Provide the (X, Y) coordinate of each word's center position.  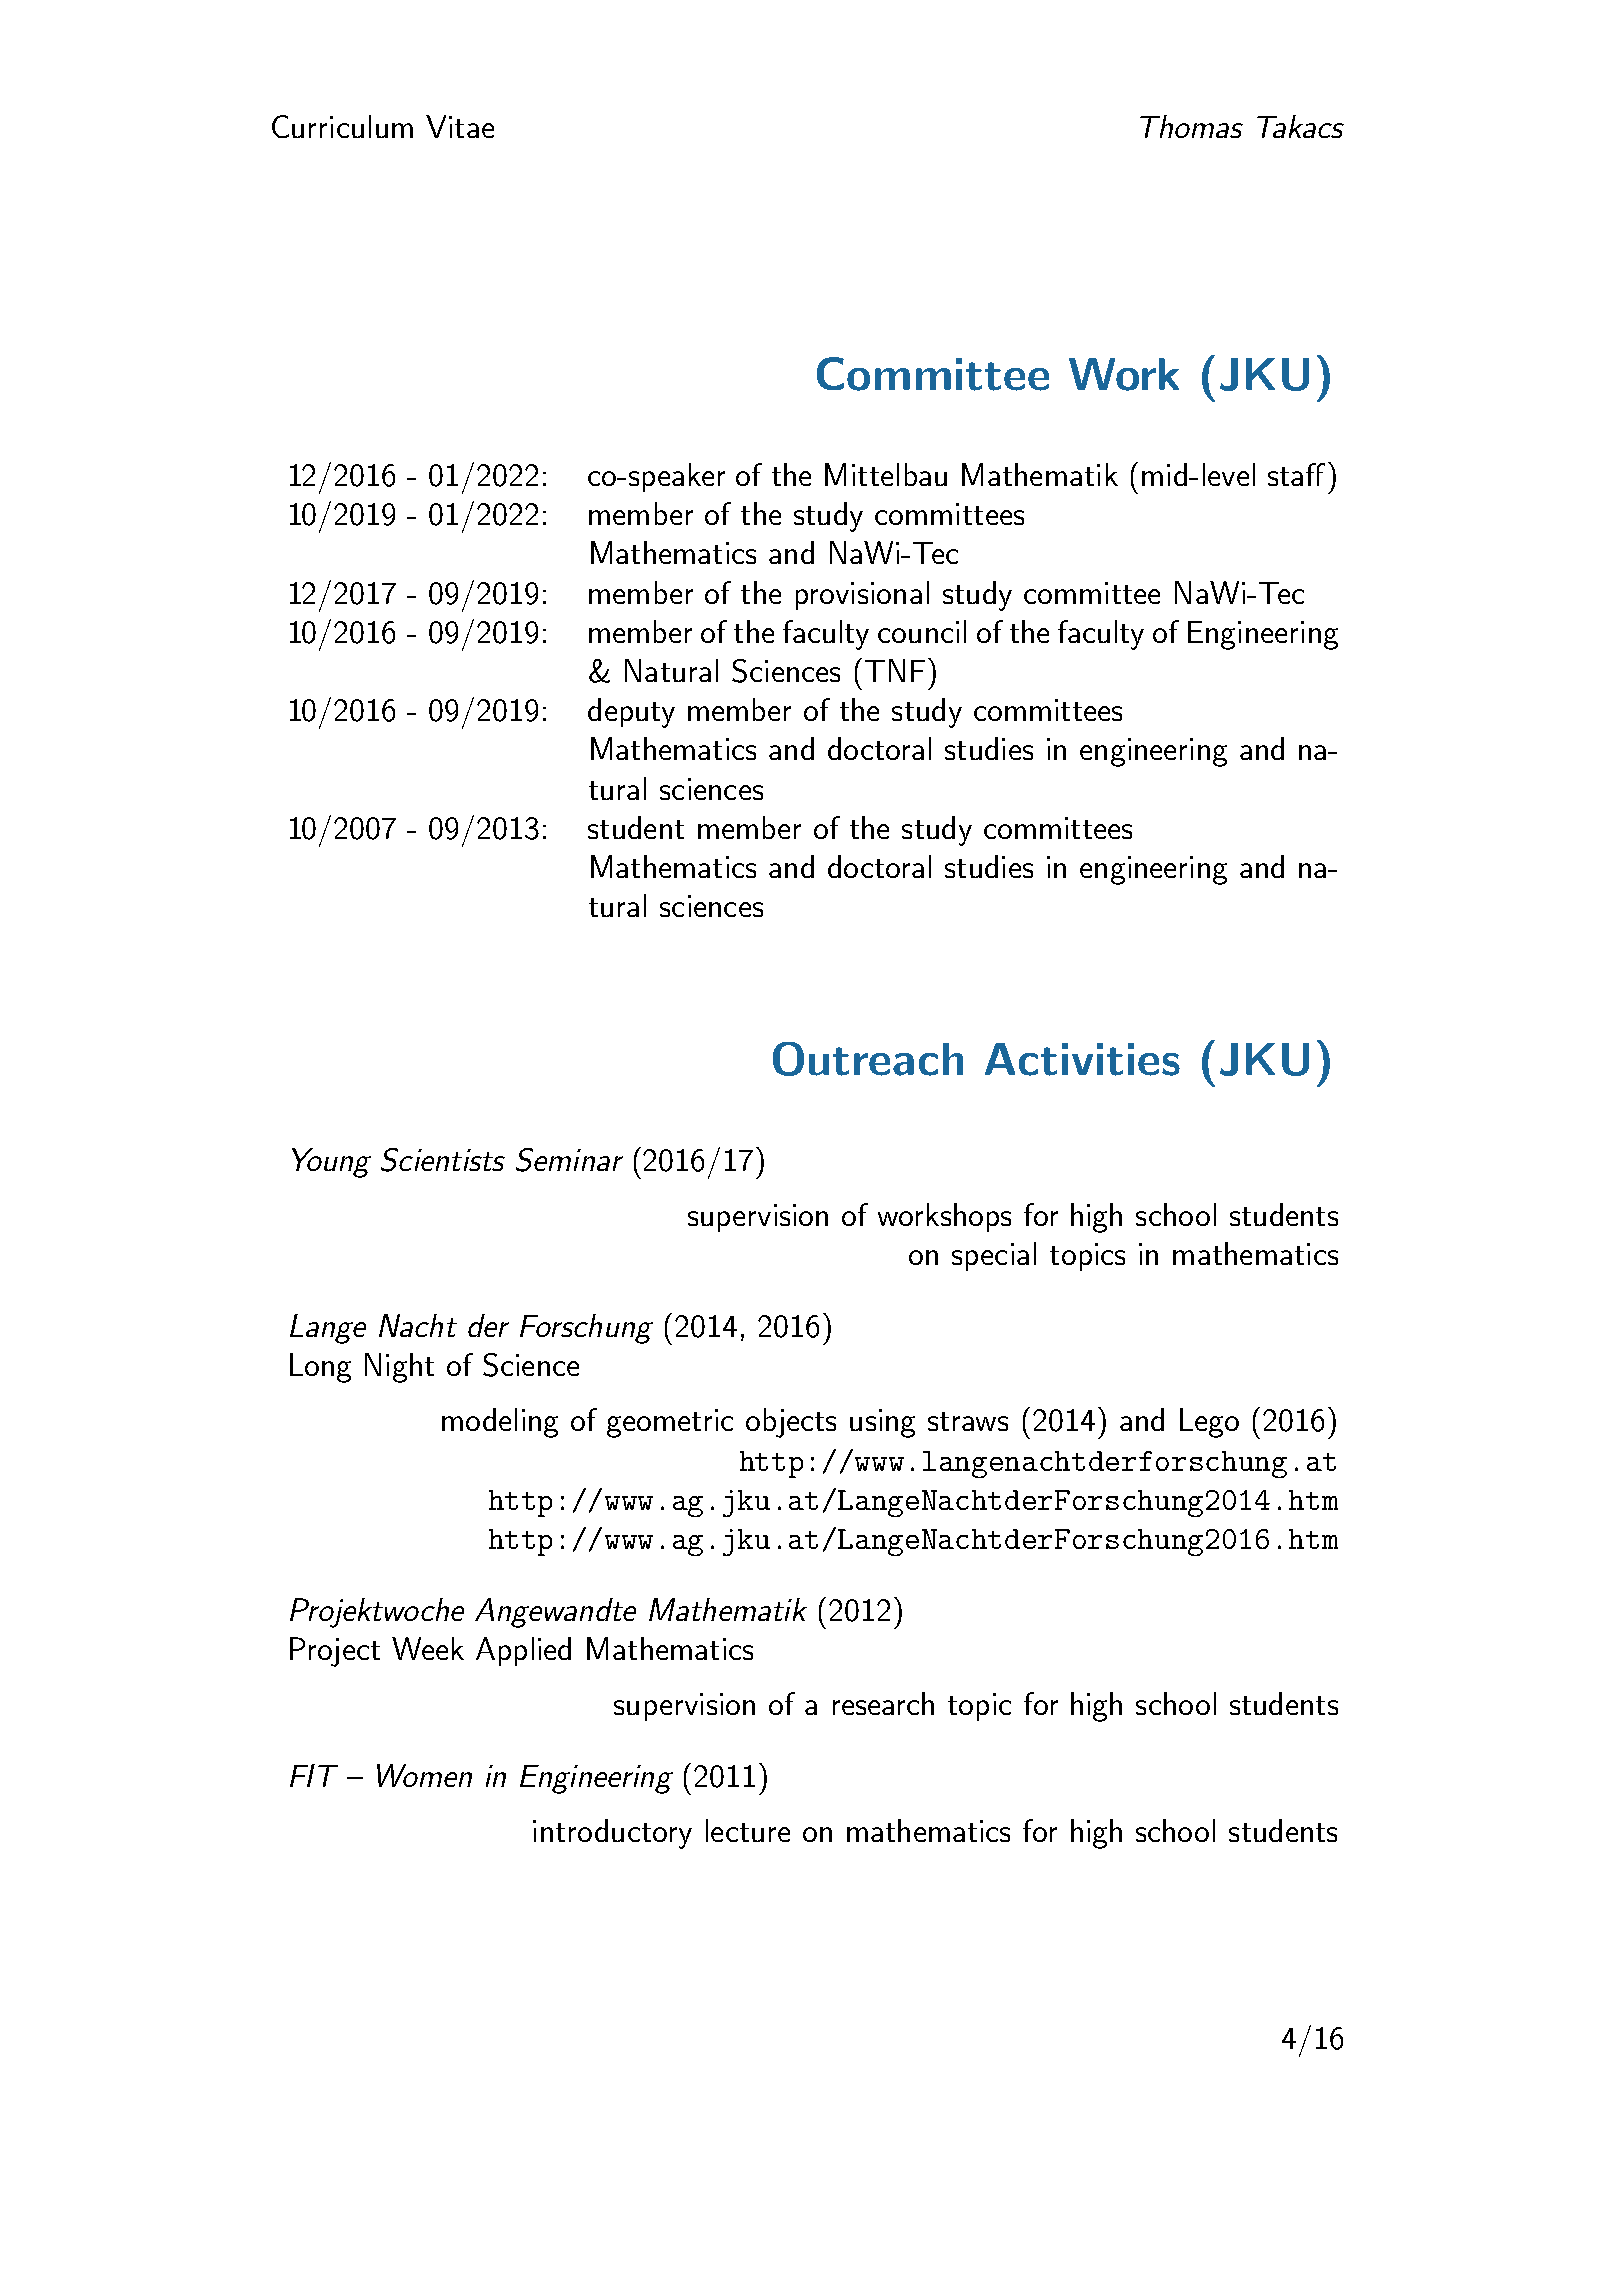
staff (1296, 474)
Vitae (460, 126)
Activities (1082, 1059)
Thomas (1191, 126)
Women (424, 1775)
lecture (748, 1830)
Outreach (868, 1059)
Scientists (443, 1160)
